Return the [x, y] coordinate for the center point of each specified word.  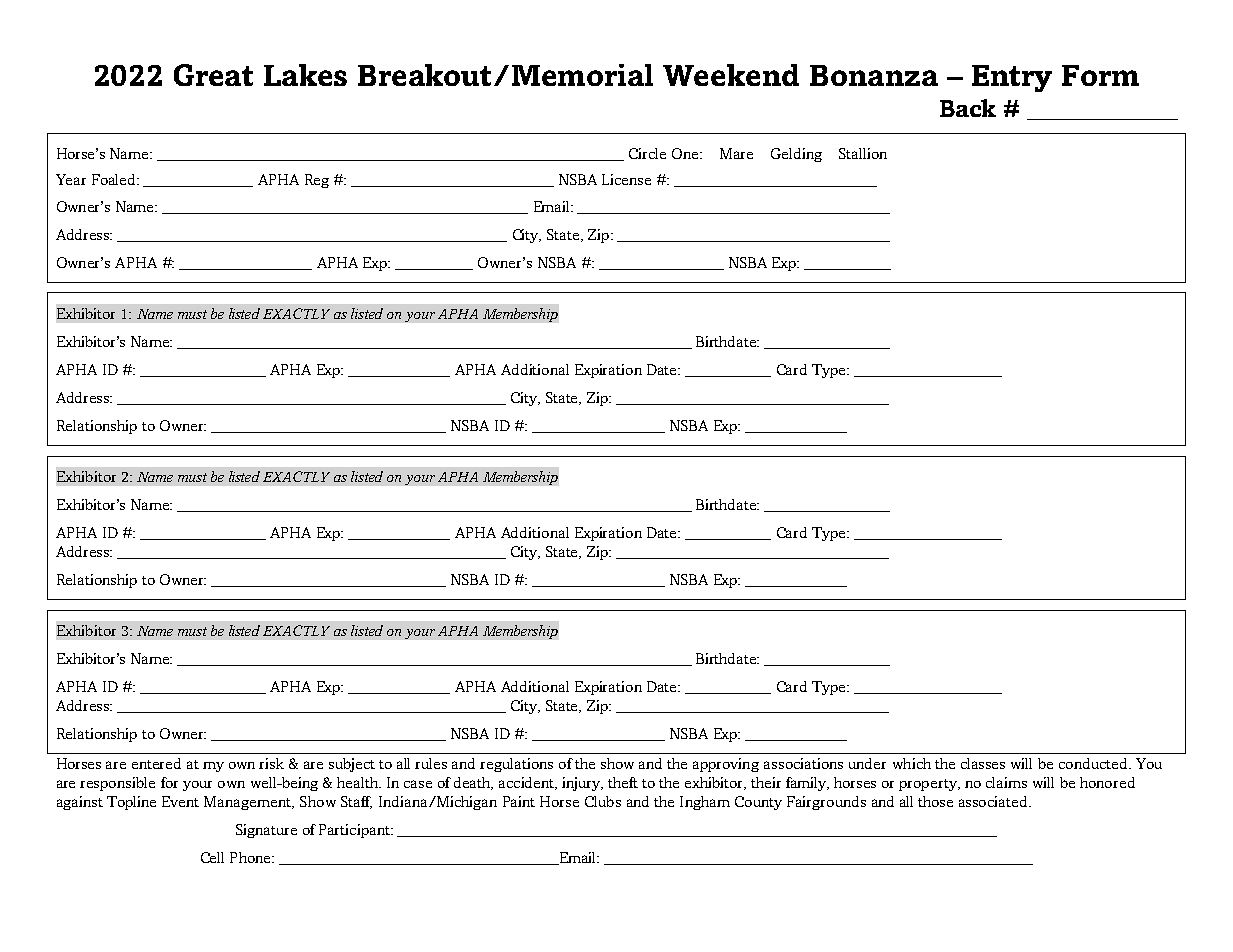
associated [994, 801]
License [626, 179]
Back [968, 108]
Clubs [603, 801]
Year [71, 179]
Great [213, 75]
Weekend [731, 75]
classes [983, 763]
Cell [212, 857]
